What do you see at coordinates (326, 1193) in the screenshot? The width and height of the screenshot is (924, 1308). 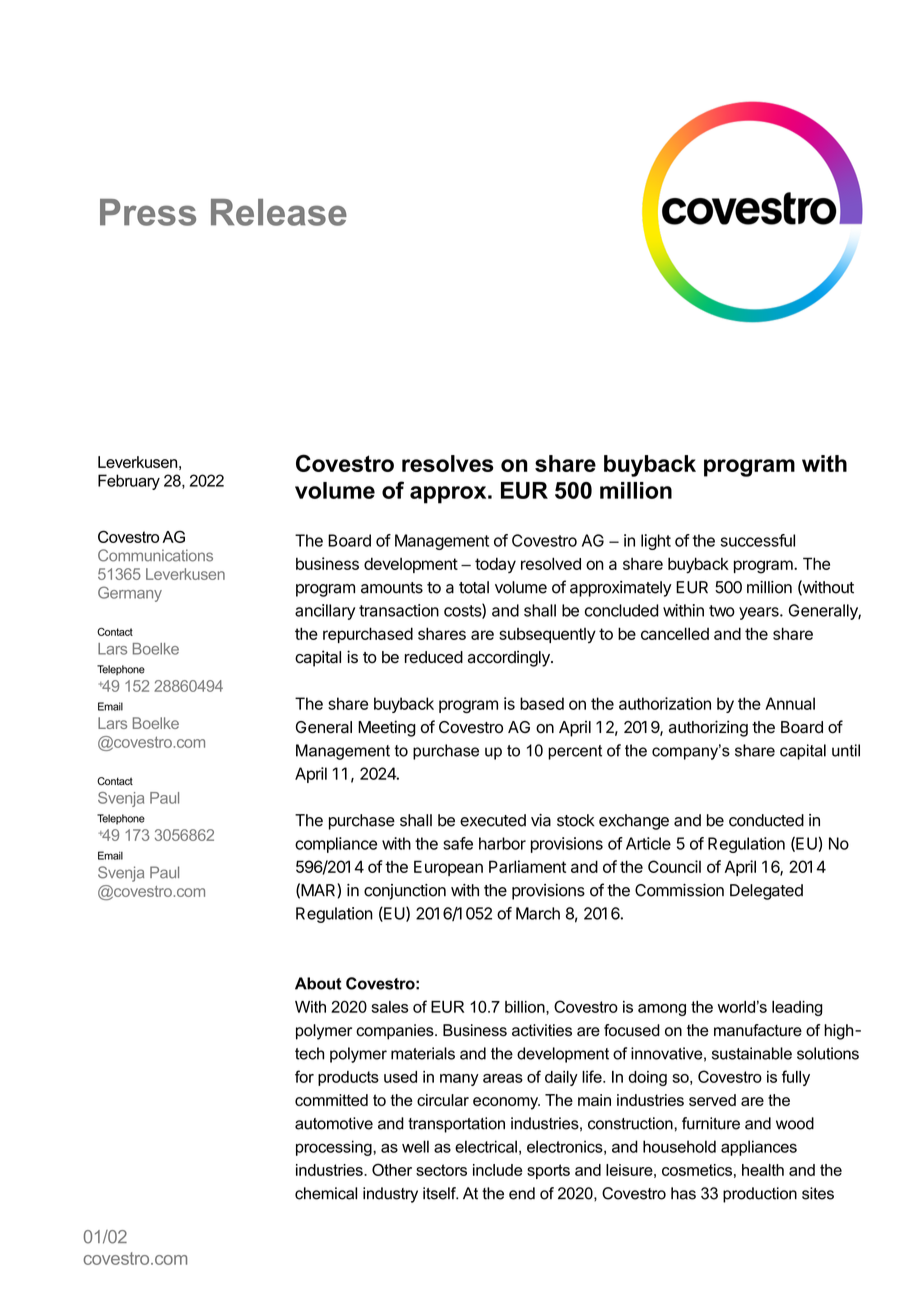 I see `chemical` at bounding box center [326, 1193].
